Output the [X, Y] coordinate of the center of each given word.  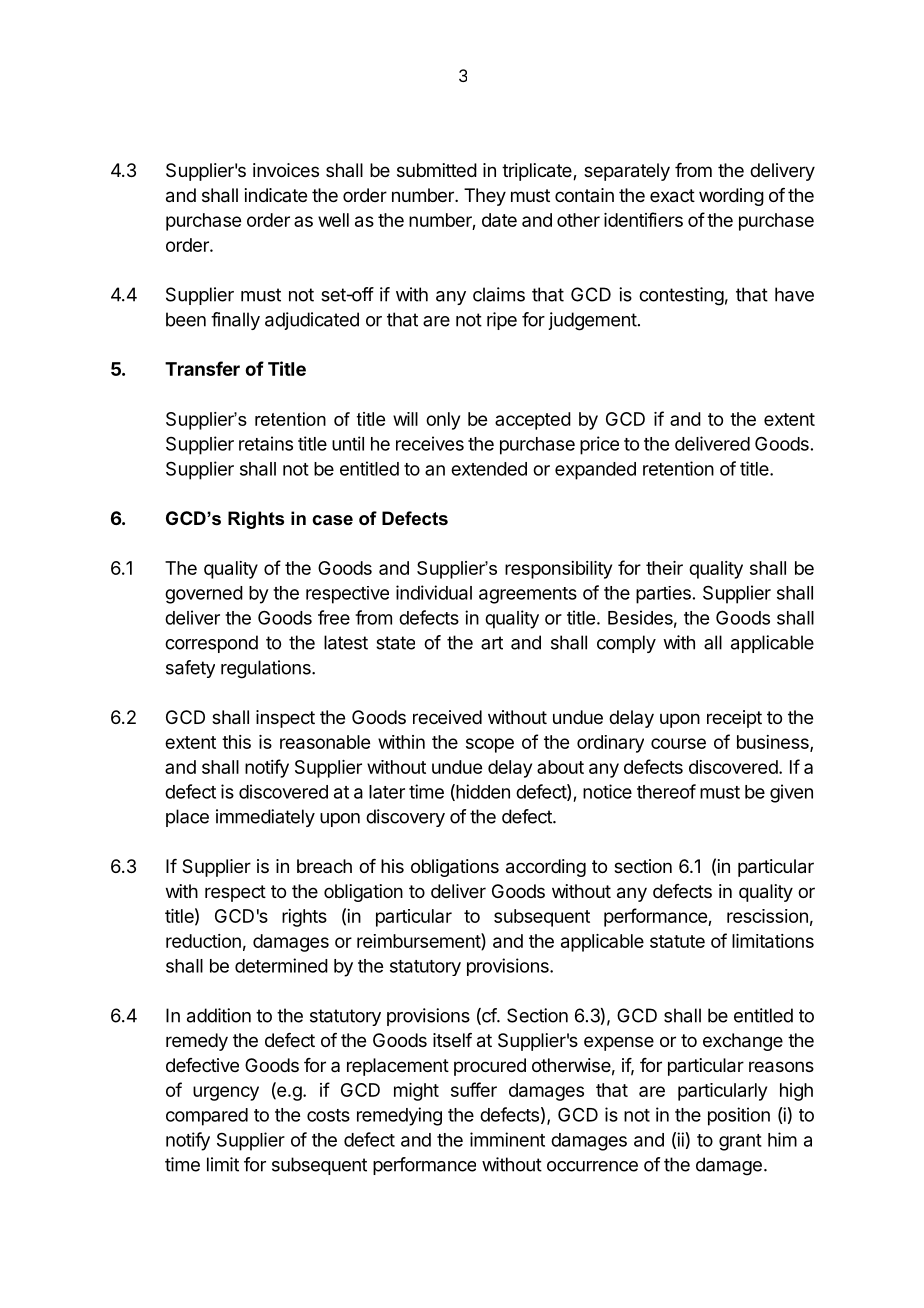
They [485, 197]
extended [489, 469]
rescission [767, 916]
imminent [507, 1139]
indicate [276, 195]
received [447, 717]
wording [731, 197]
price [599, 445]
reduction [203, 941]
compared [207, 1117]
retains [266, 443]
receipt [734, 719]
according [546, 868]
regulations [267, 669]
